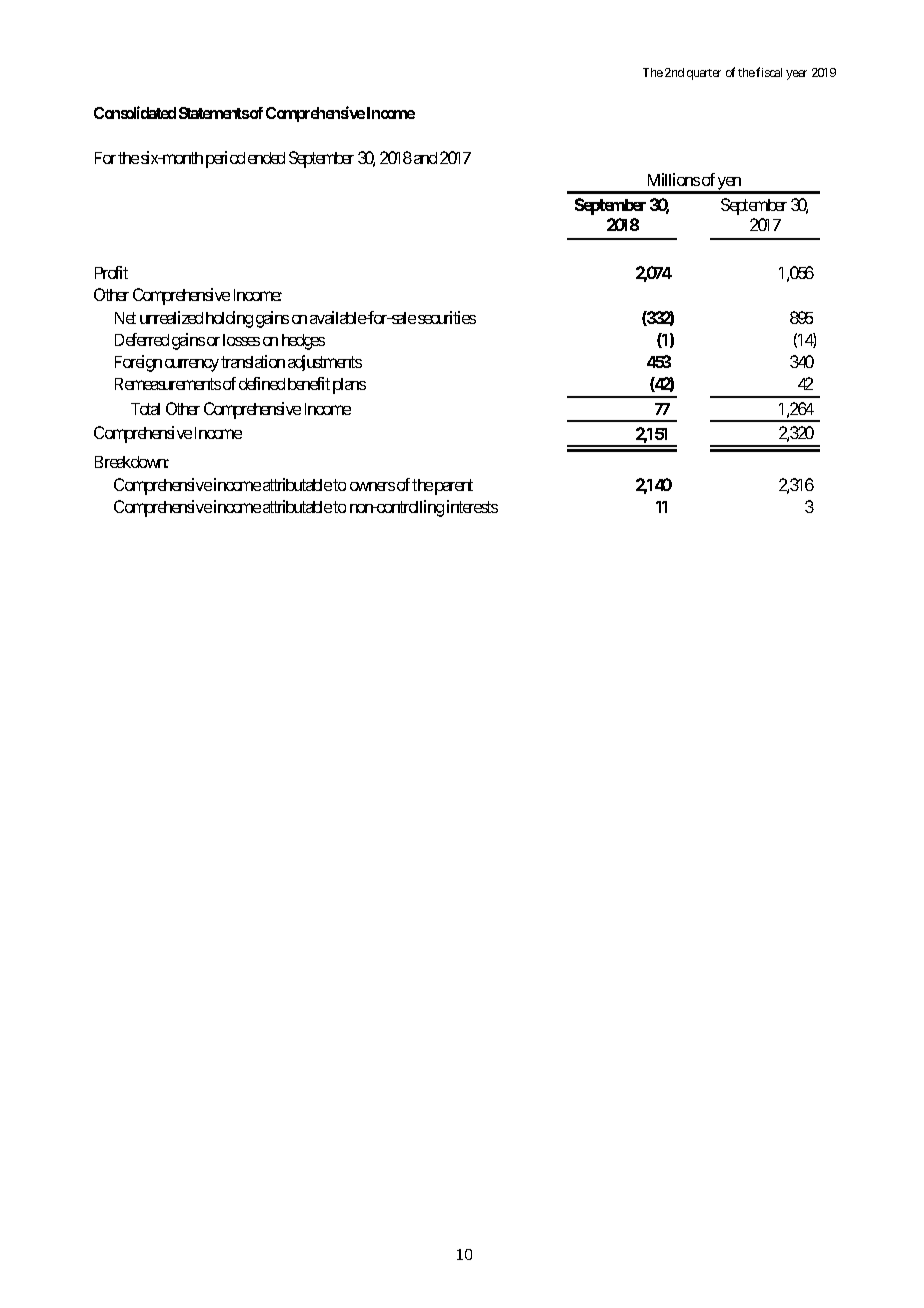 The width and height of the document is (924, 1308). Describe the element at coordinates (425, 158) in the document. I see `and` at that location.
